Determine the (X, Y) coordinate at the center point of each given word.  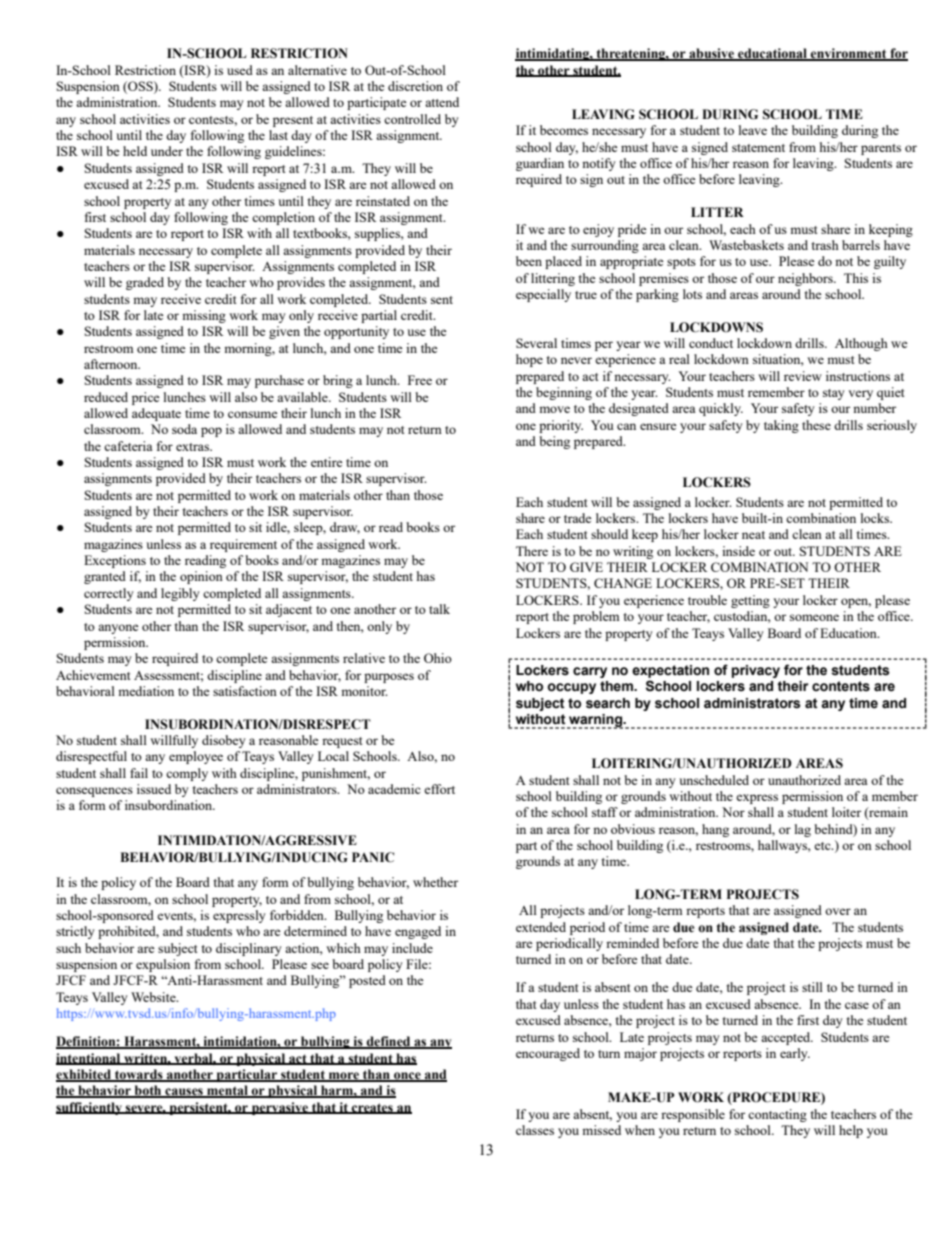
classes (535, 1130)
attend (442, 102)
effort (439, 789)
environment (849, 54)
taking (781, 426)
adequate (156, 414)
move (554, 409)
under (167, 151)
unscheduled (714, 780)
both (148, 1091)
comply (187, 774)
